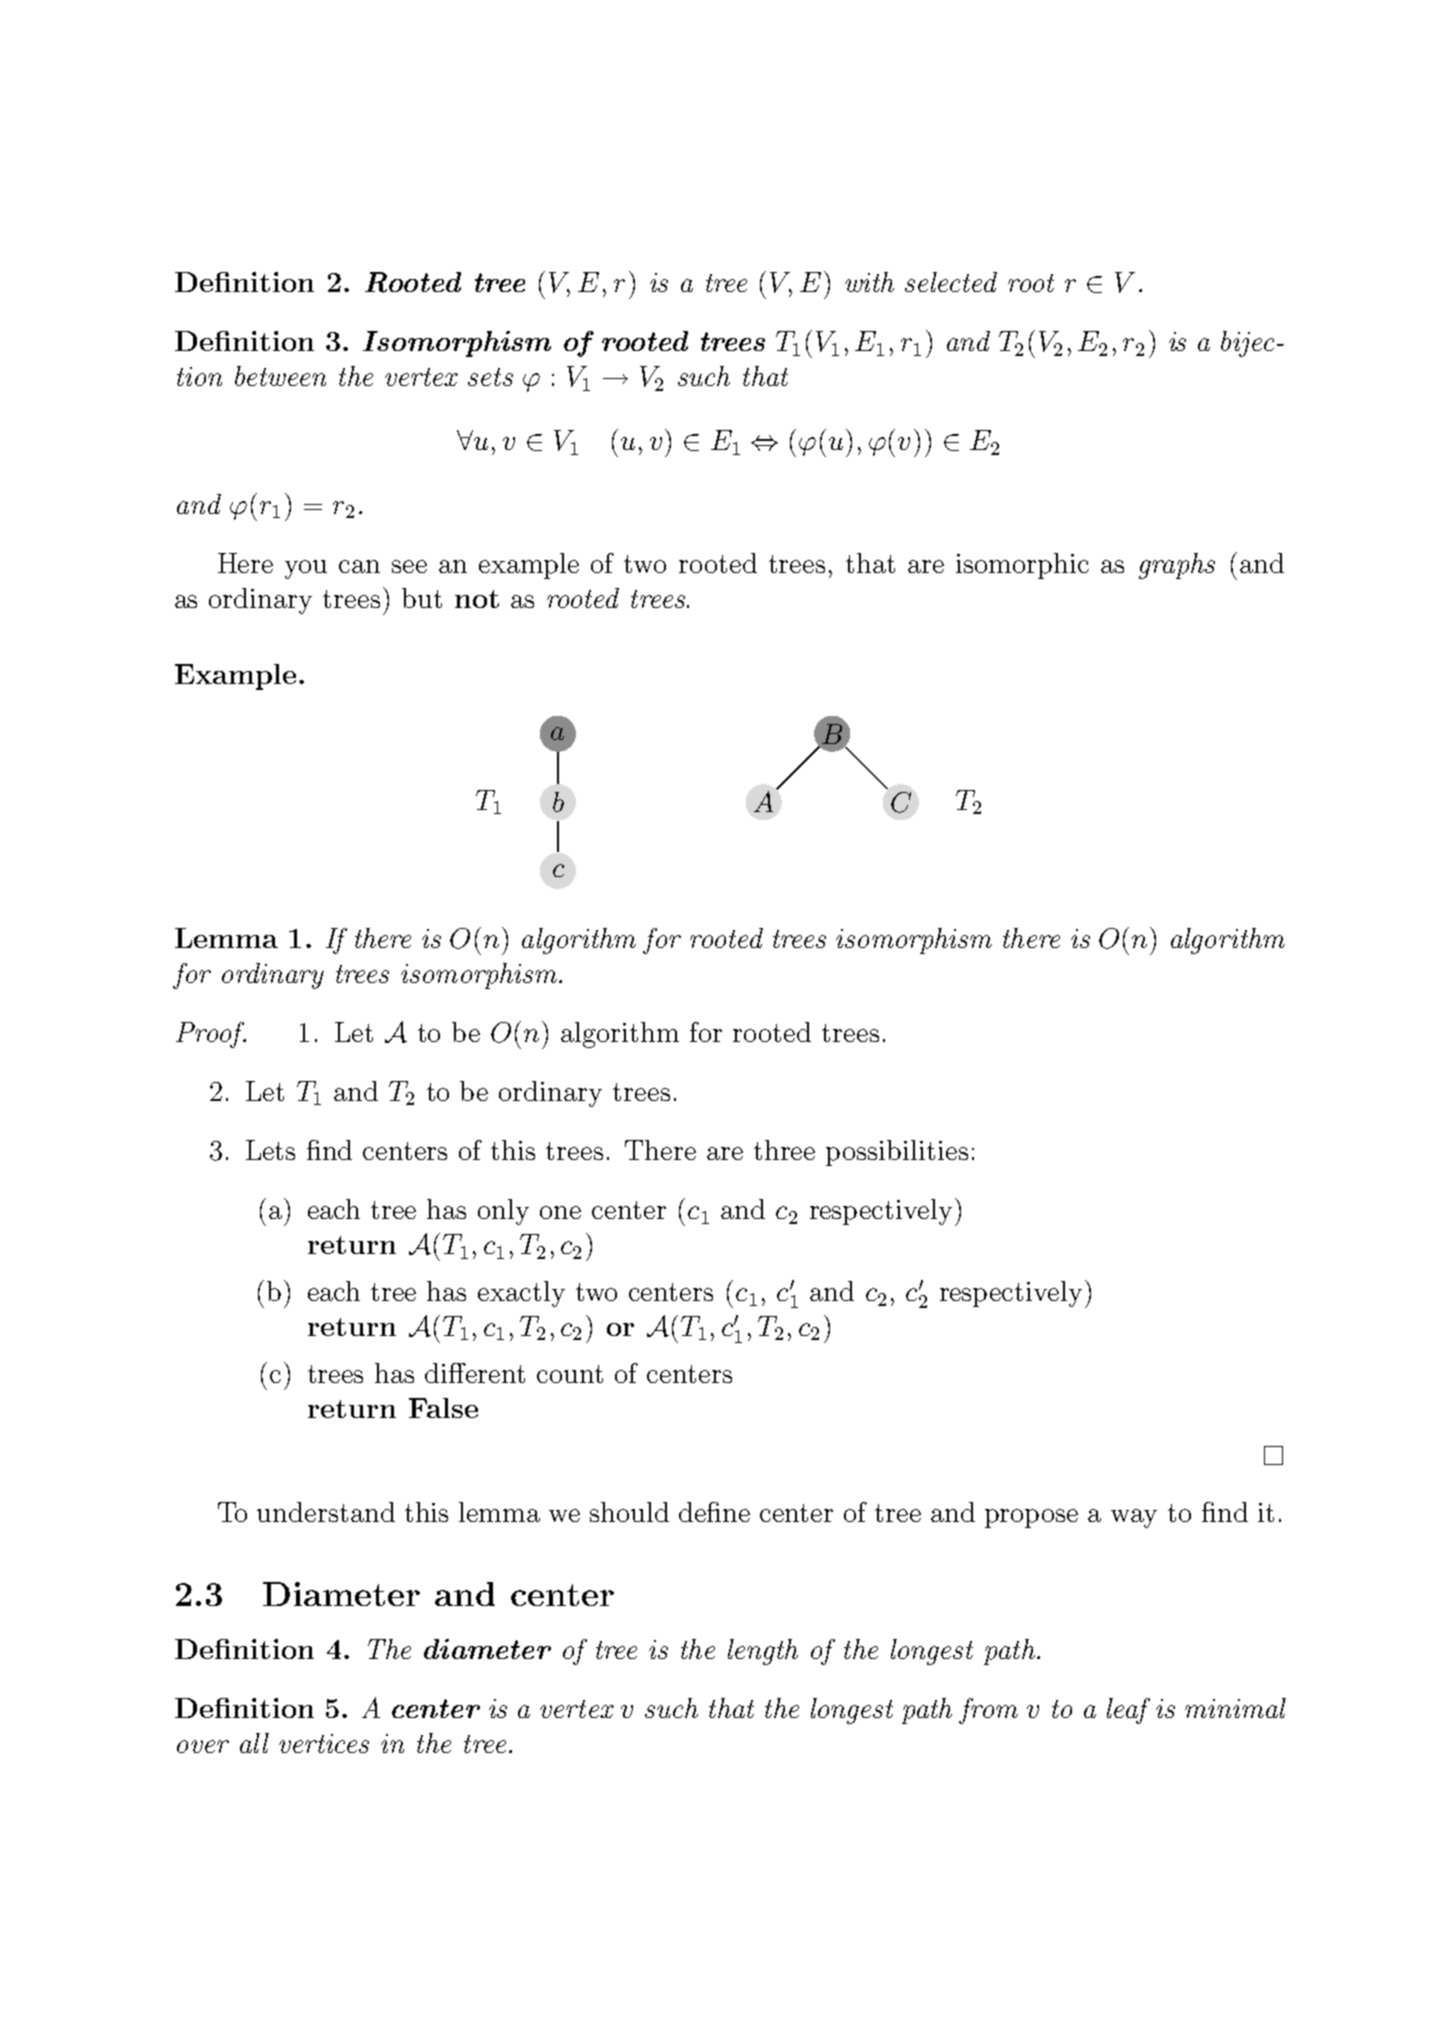 The width and height of the document is (1440, 2037). I want to click on selected, so click(951, 282).
